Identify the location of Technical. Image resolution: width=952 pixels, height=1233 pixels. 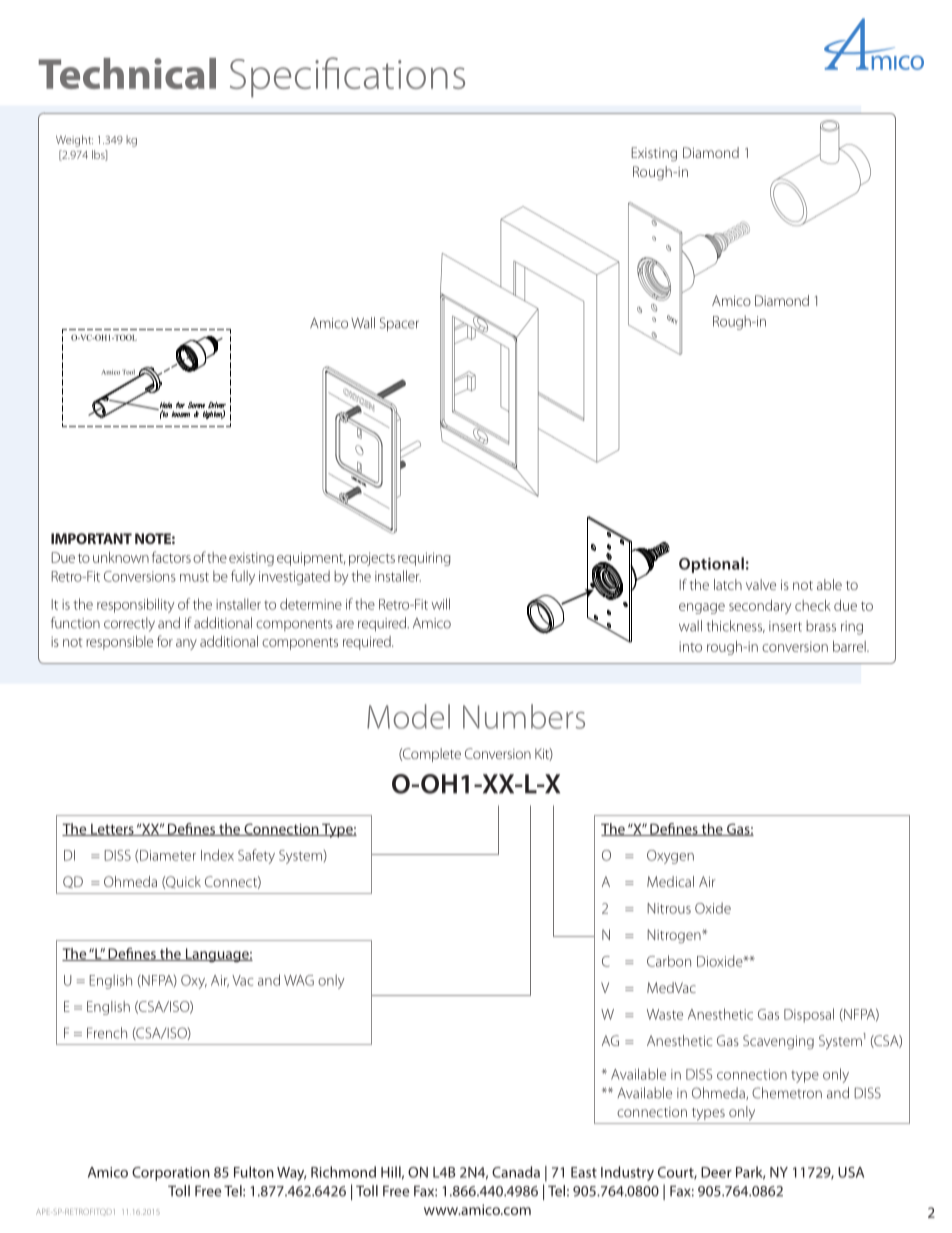
(127, 73).
